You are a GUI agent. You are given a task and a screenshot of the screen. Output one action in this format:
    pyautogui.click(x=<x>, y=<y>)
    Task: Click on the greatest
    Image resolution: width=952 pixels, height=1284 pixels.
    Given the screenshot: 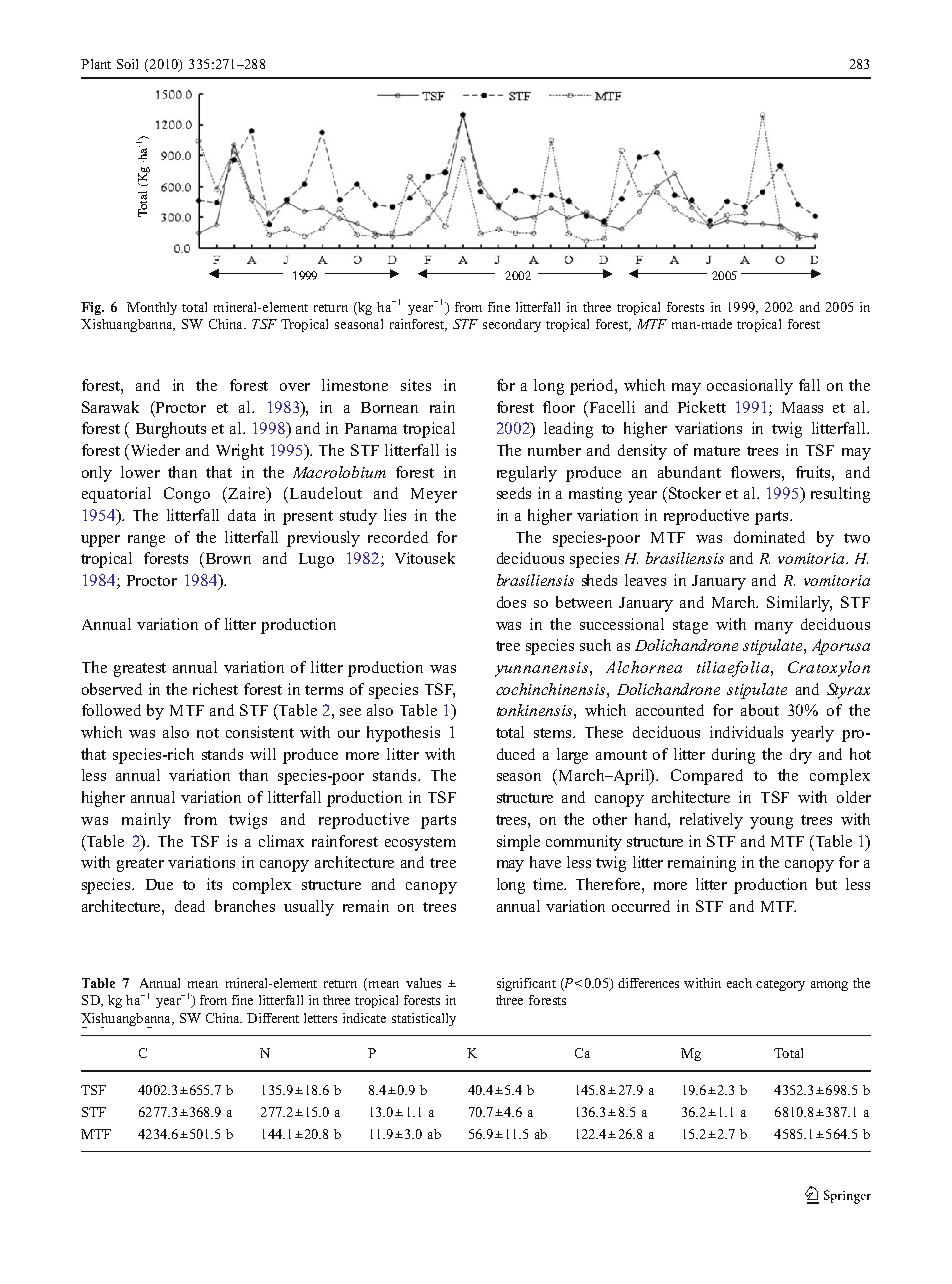 What is the action you would take?
    pyautogui.click(x=140, y=670)
